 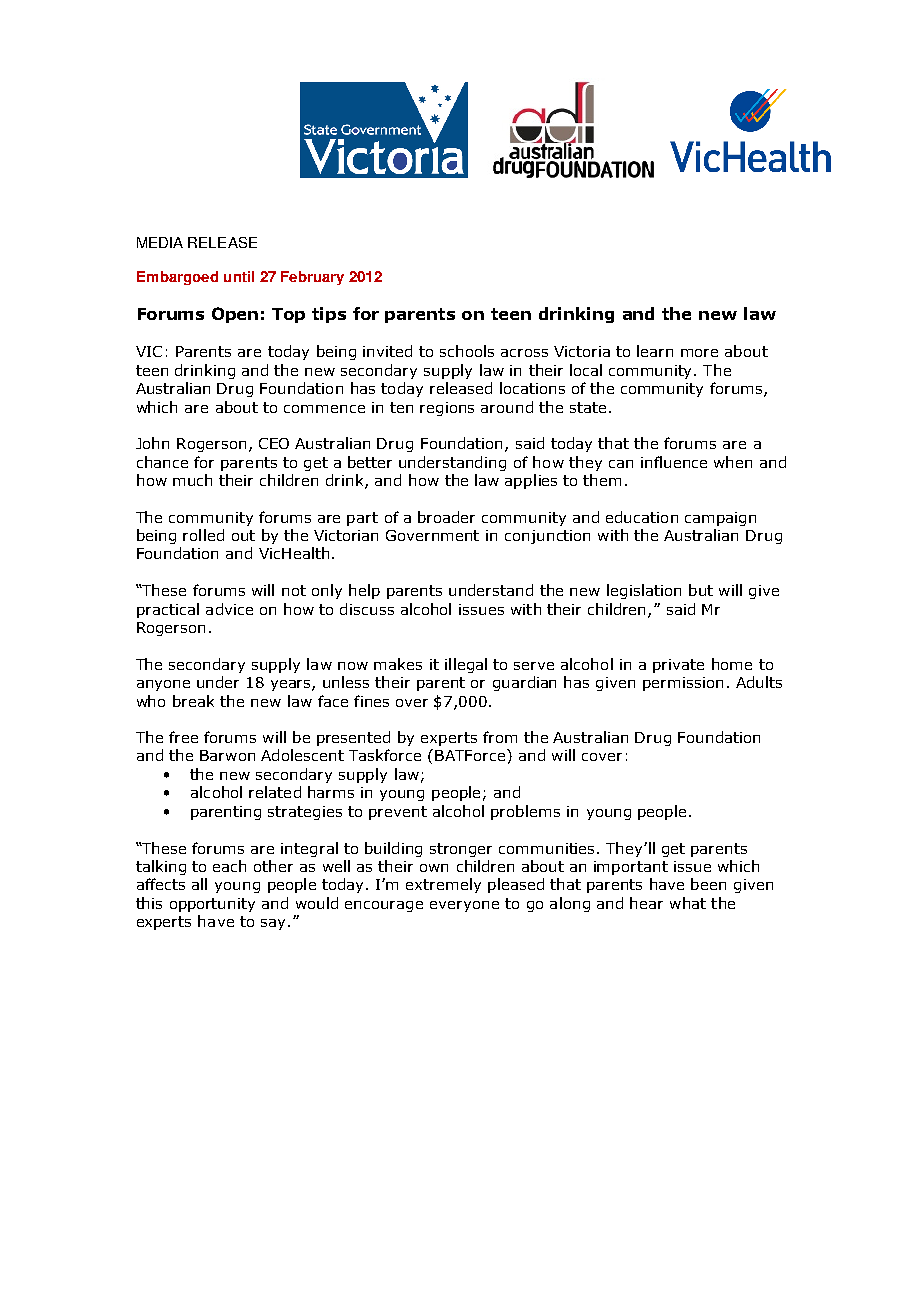 I want to click on opportunity, so click(x=212, y=905).
